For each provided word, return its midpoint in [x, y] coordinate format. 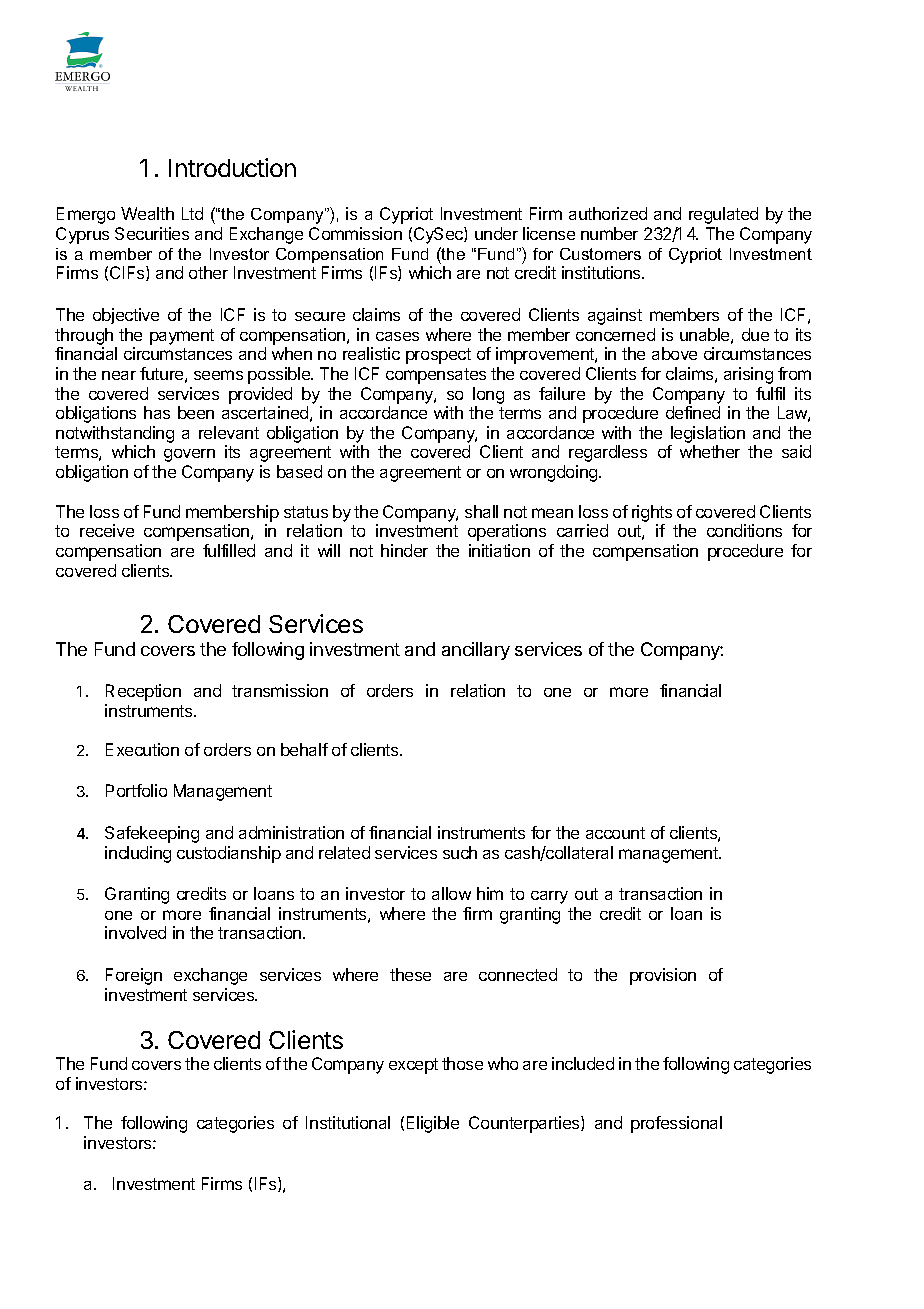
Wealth [147, 213]
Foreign [134, 976]
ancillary [476, 651]
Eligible [433, 1124]
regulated [723, 215]
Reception [143, 692]
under [496, 233]
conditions [744, 530]
